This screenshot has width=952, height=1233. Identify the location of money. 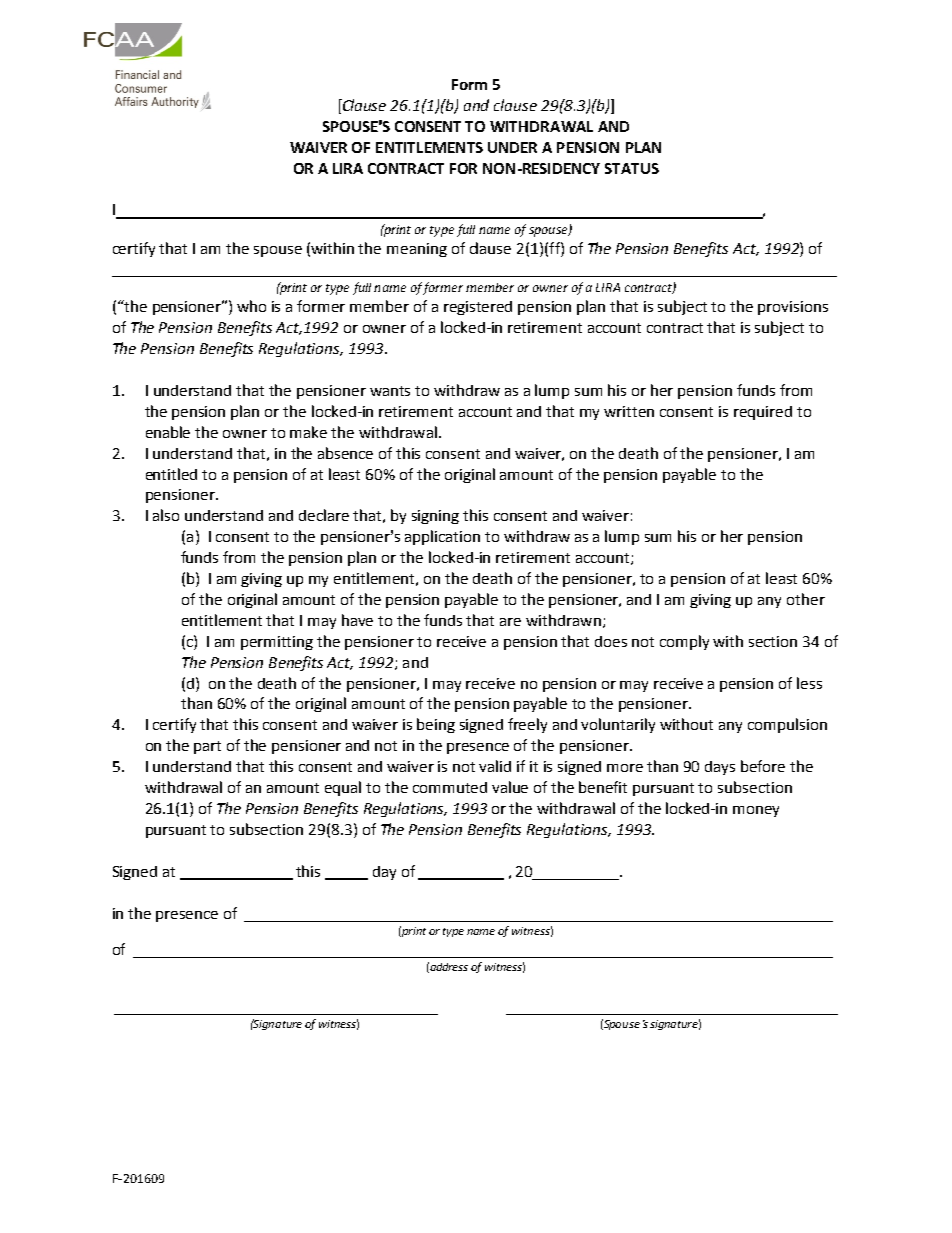
(756, 811).
